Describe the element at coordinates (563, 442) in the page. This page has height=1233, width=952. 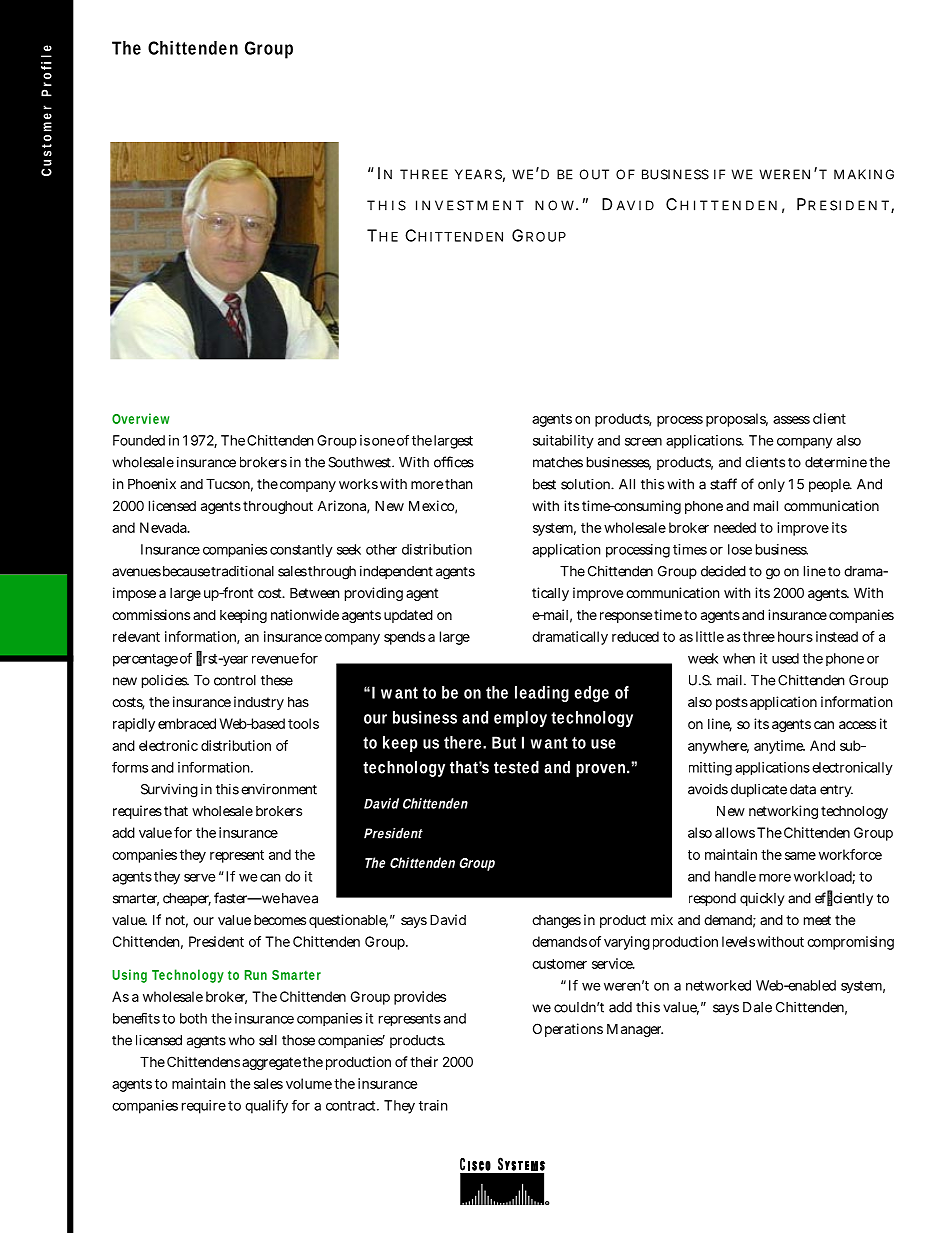
I see `suitability` at that location.
